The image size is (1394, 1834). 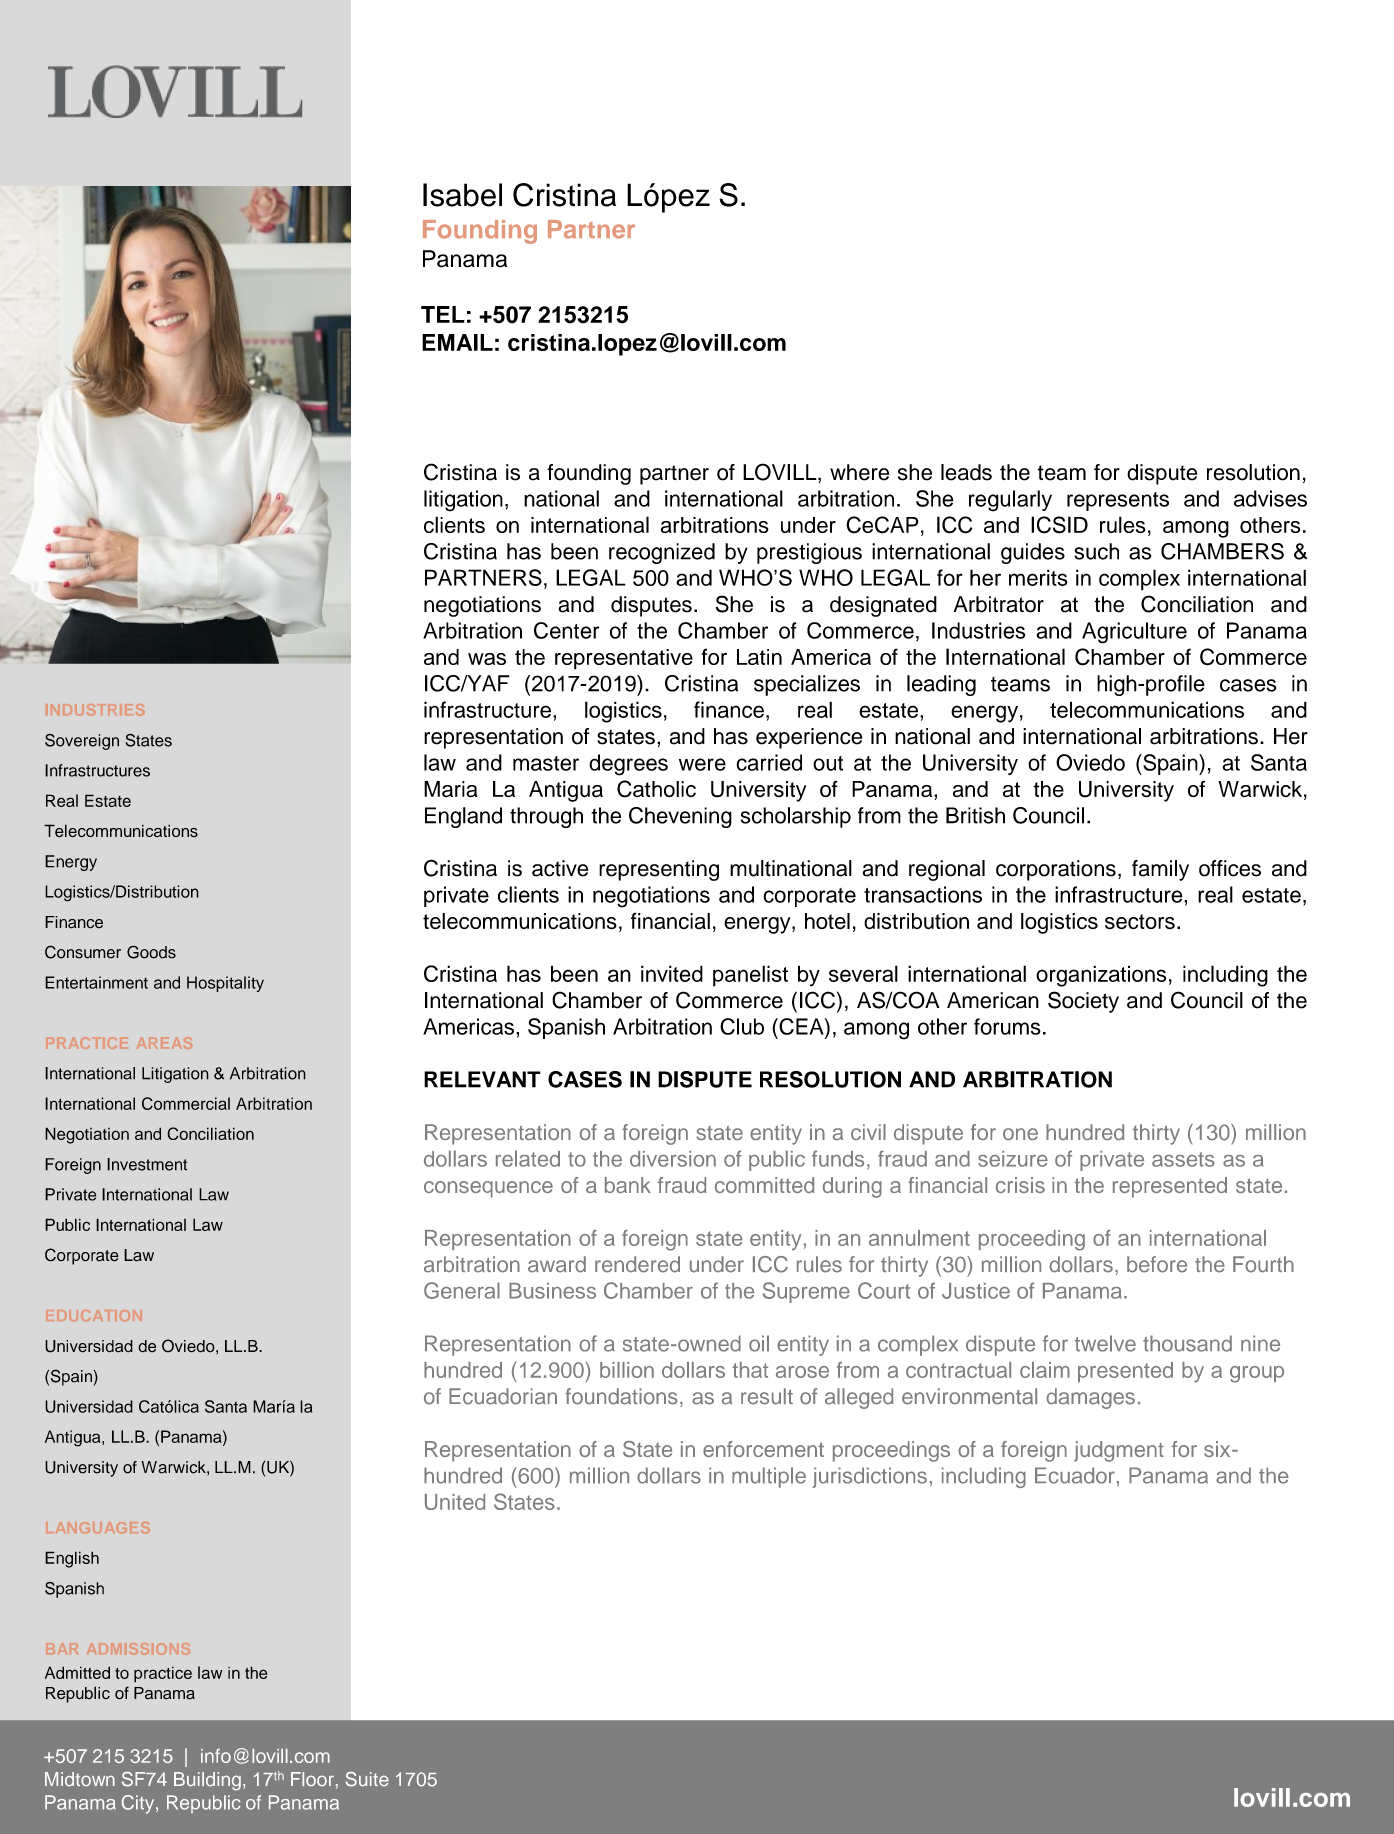 What do you see at coordinates (672, 973) in the screenshot?
I see `invited` at bounding box center [672, 973].
